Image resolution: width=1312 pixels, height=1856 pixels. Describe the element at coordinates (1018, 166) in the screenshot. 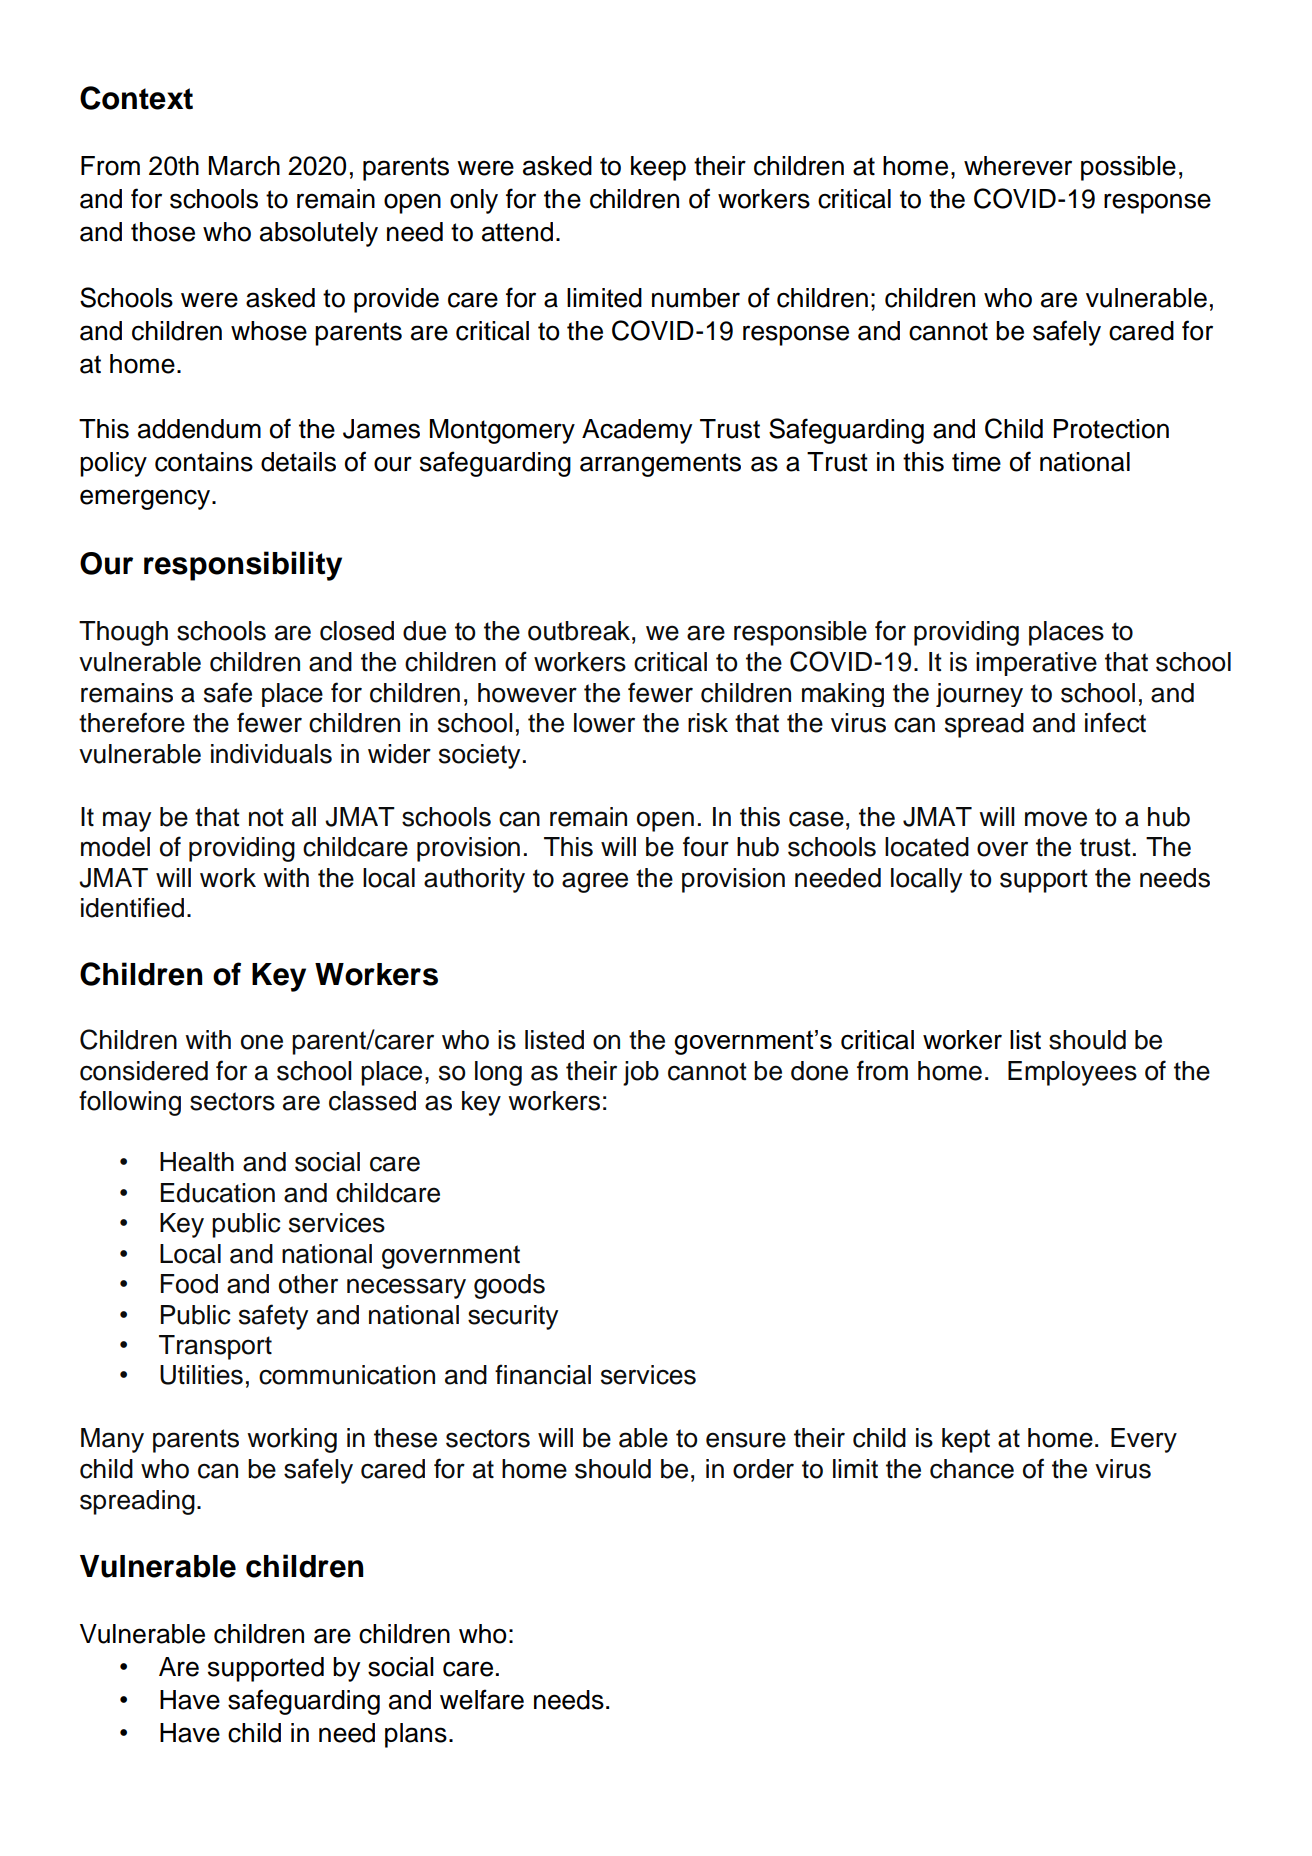

I see `wherever` at that location.
